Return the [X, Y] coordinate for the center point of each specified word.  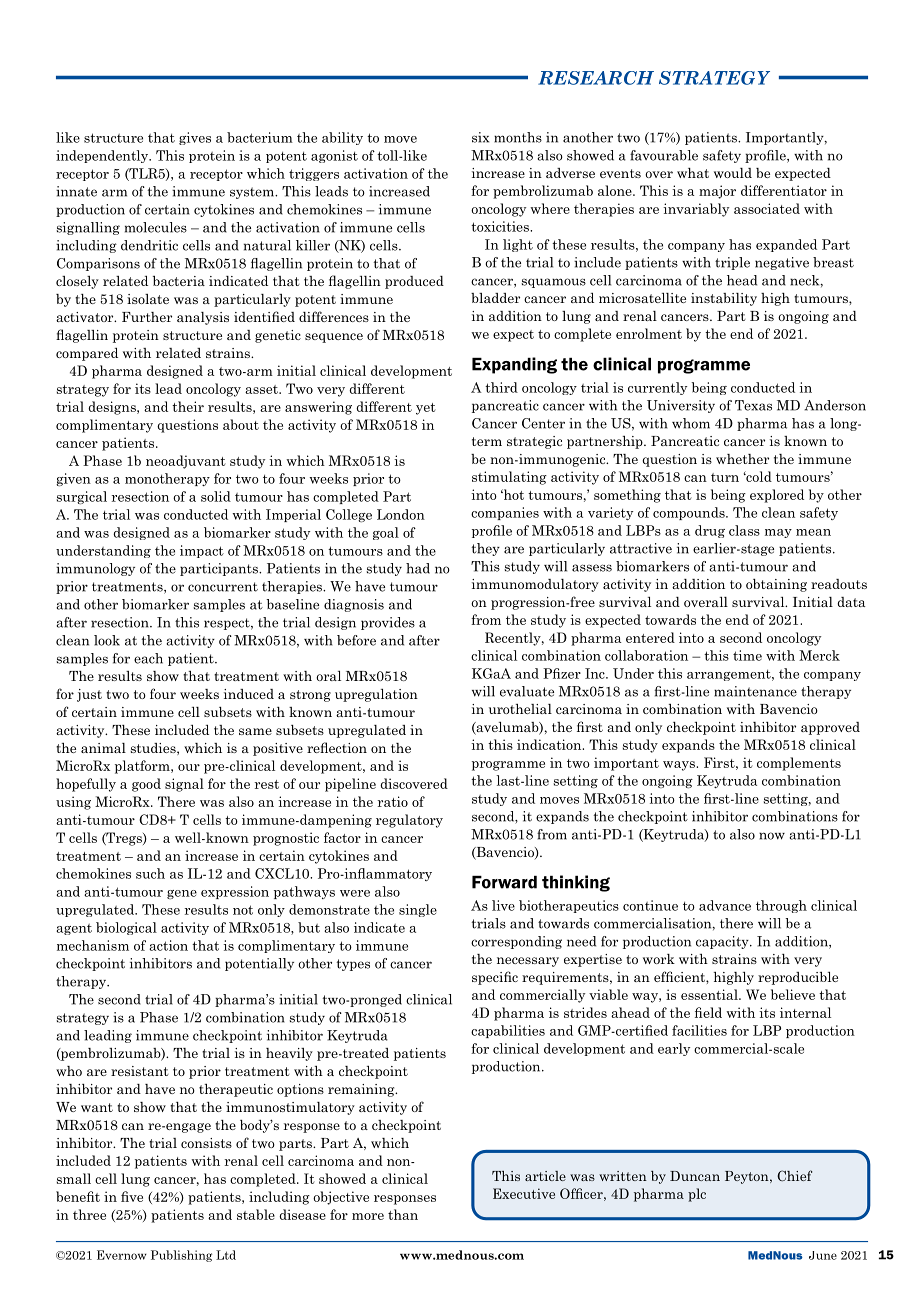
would [733, 173]
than [403, 1214]
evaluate [527, 691]
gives [195, 138]
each [148, 658]
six [480, 137]
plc [697, 1195]
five [132, 1196]
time [747, 655]
